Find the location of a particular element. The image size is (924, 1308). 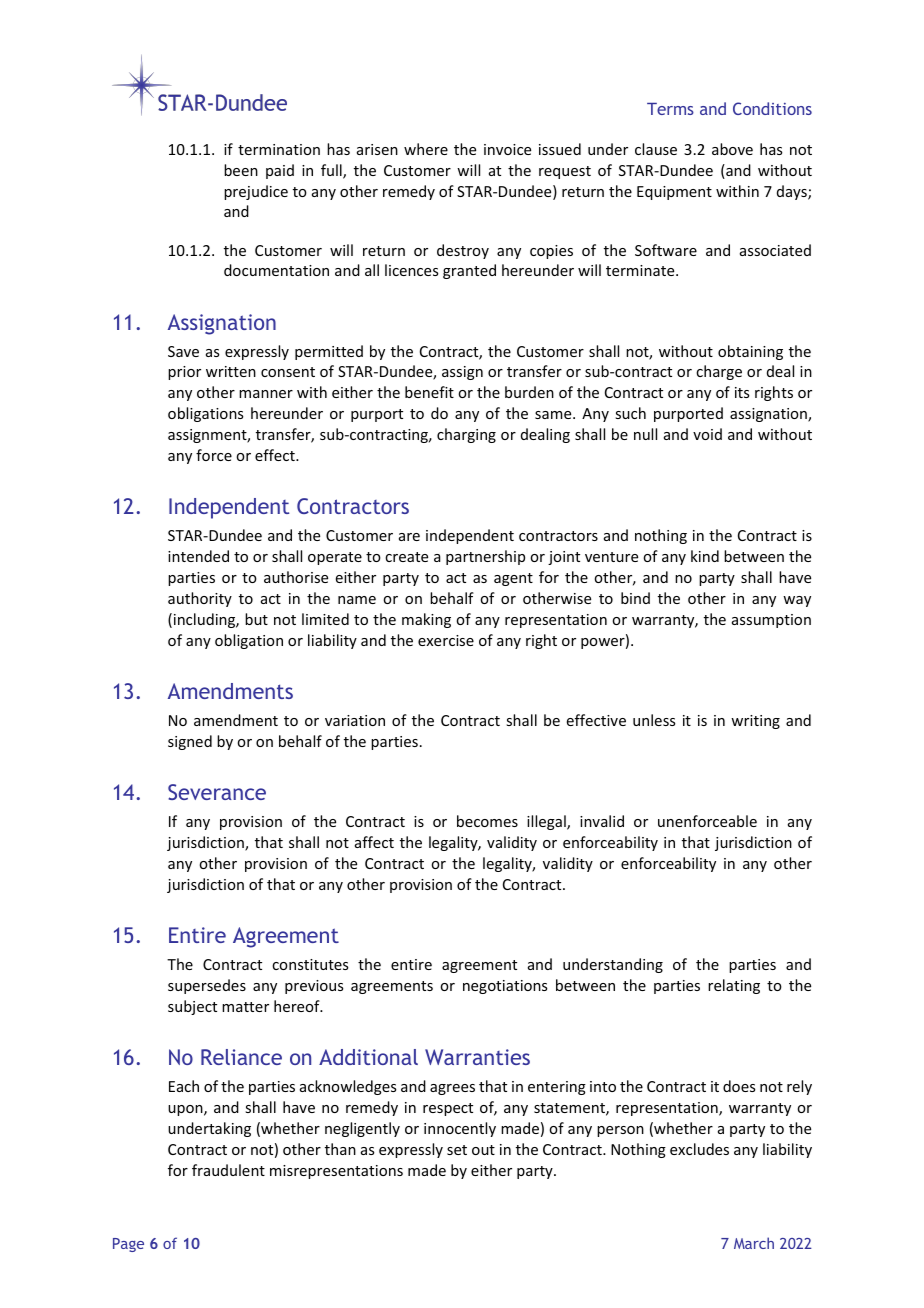

where is located at coordinates (426, 149).
